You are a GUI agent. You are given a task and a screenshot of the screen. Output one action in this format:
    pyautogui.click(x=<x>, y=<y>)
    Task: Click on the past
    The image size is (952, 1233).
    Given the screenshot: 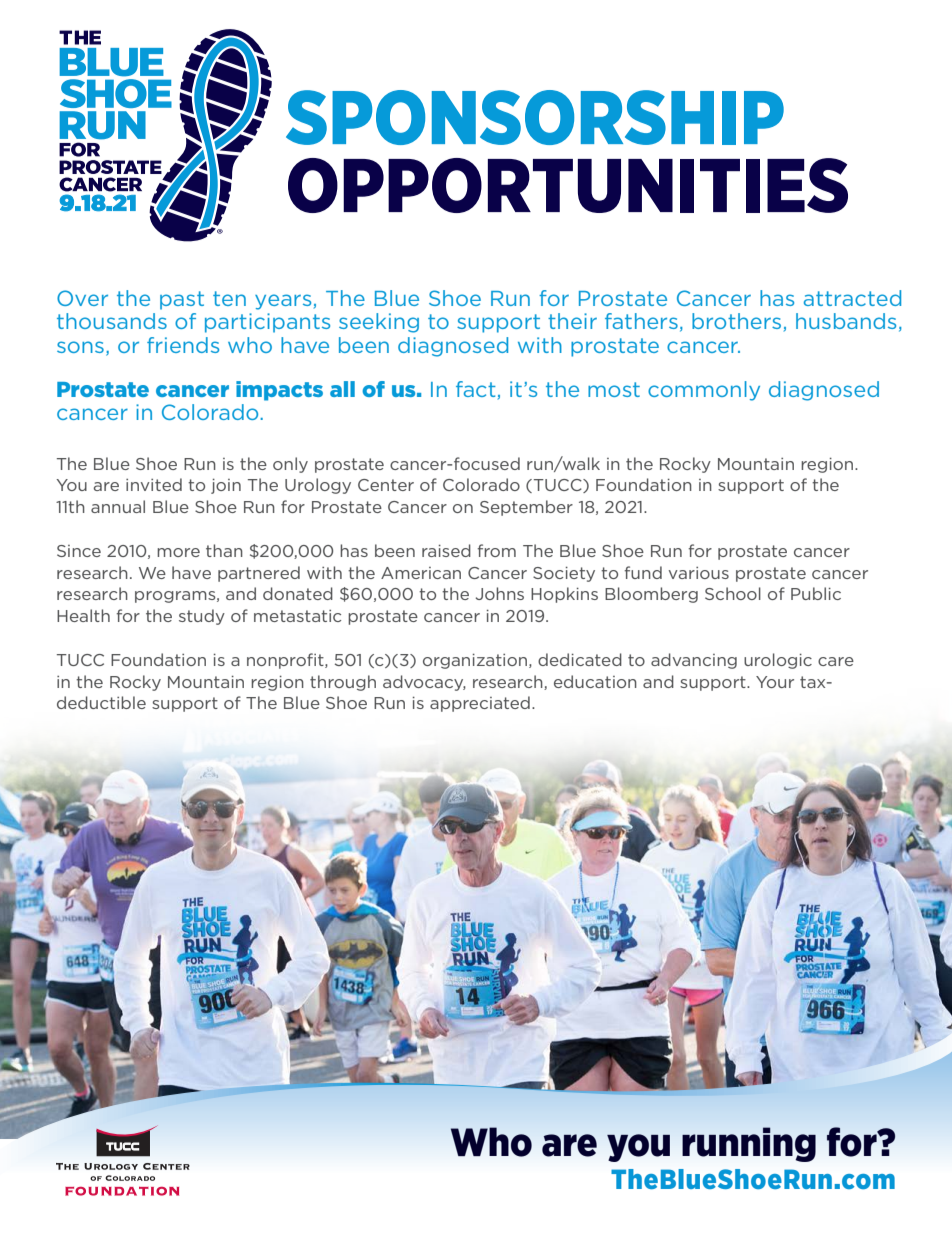 What is the action you would take?
    pyautogui.click(x=182, y=300)
